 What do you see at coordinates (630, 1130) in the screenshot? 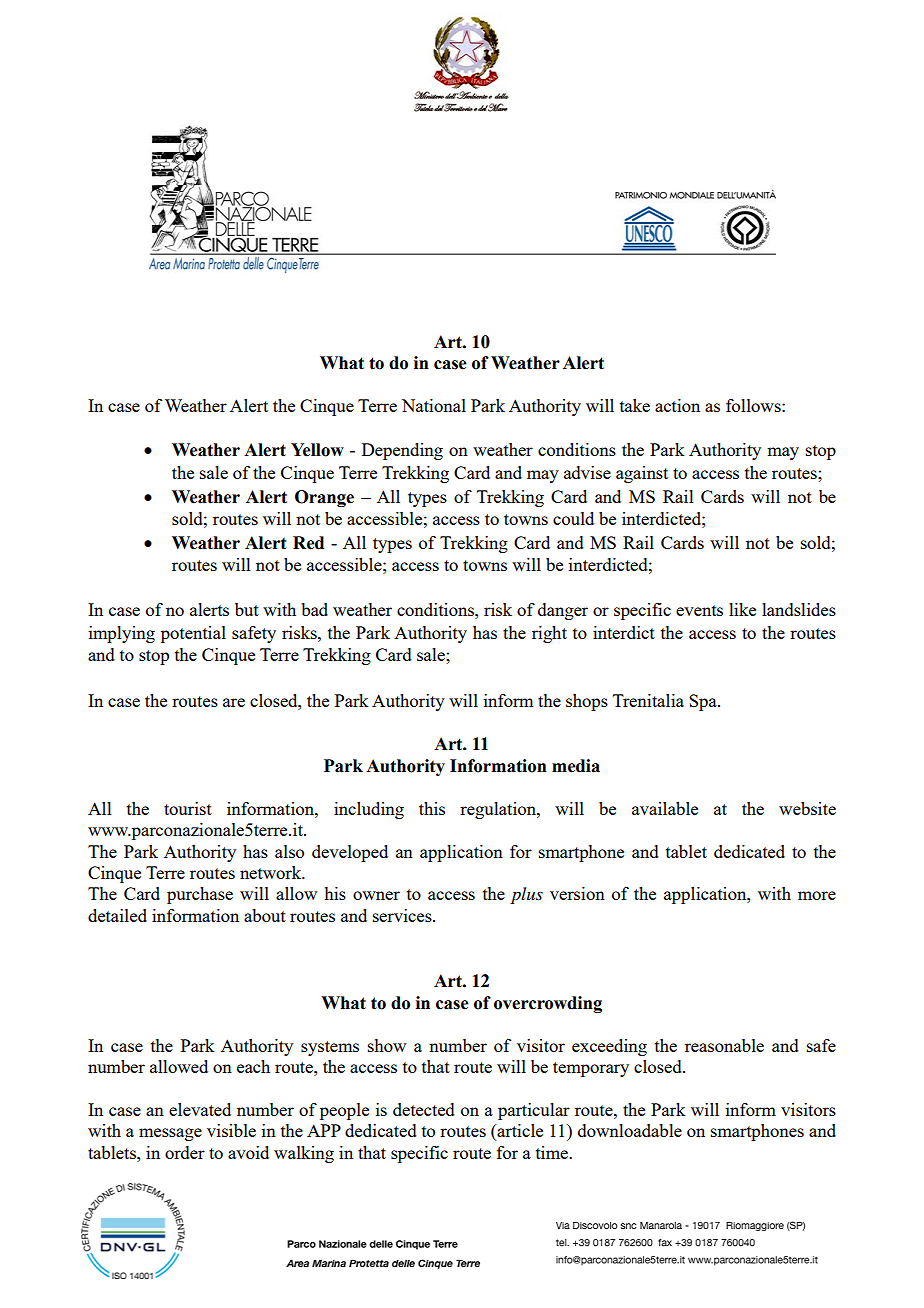
I see `downloadable` at bounding box center [630, 1130].
